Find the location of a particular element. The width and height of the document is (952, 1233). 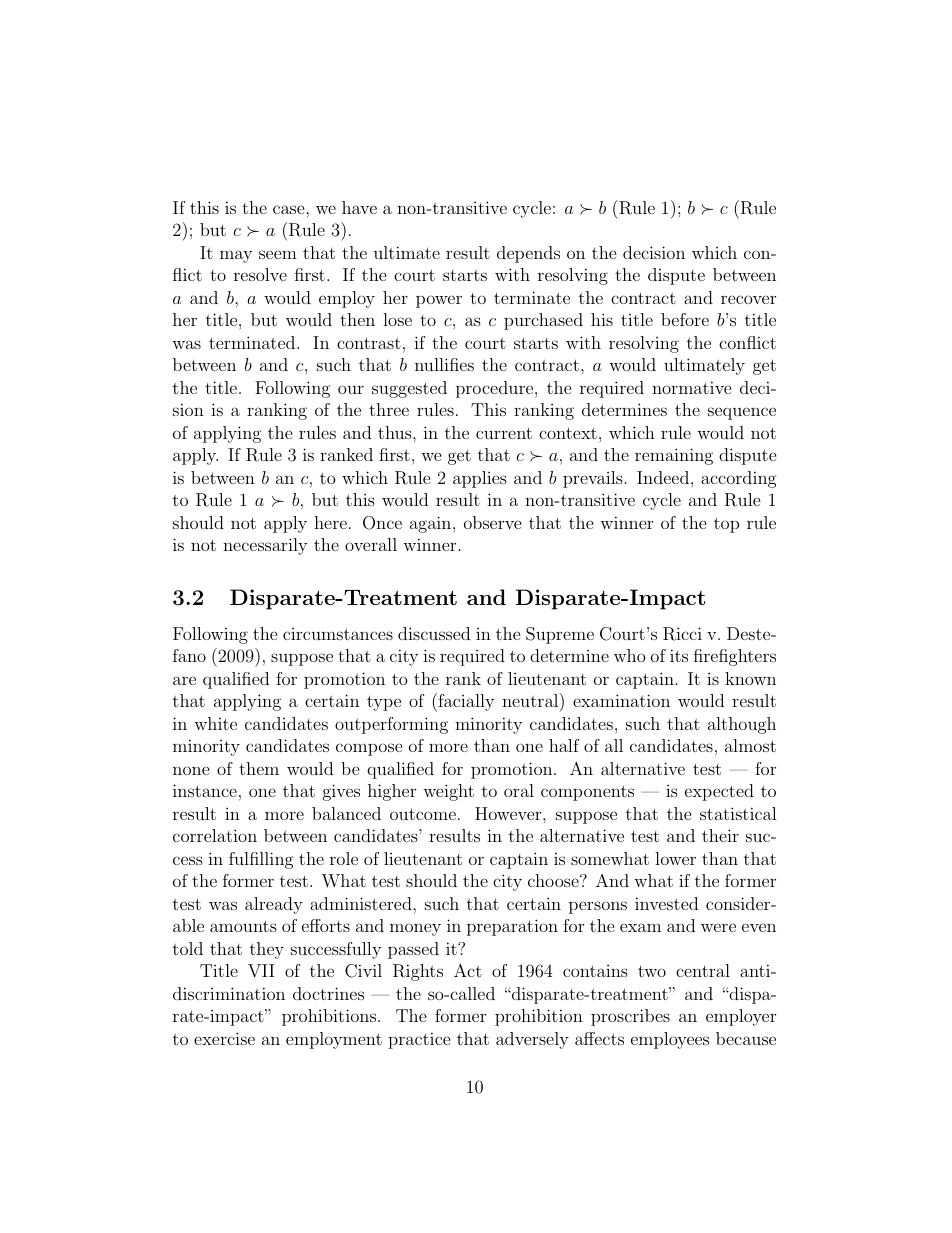

discussed is located at coordinates (434, 633).
